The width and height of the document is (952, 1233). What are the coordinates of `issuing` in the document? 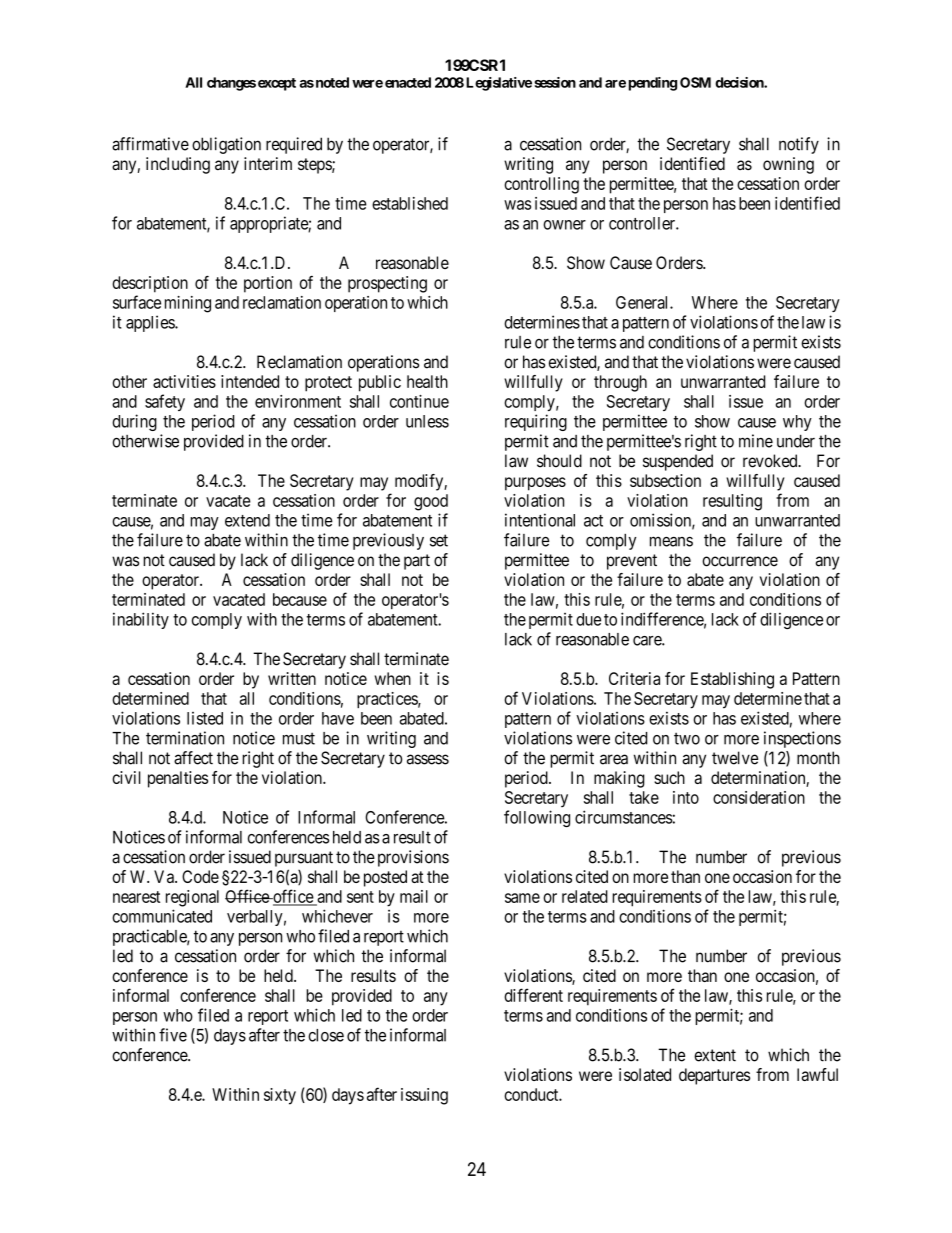 It's located at (424, 1096).
